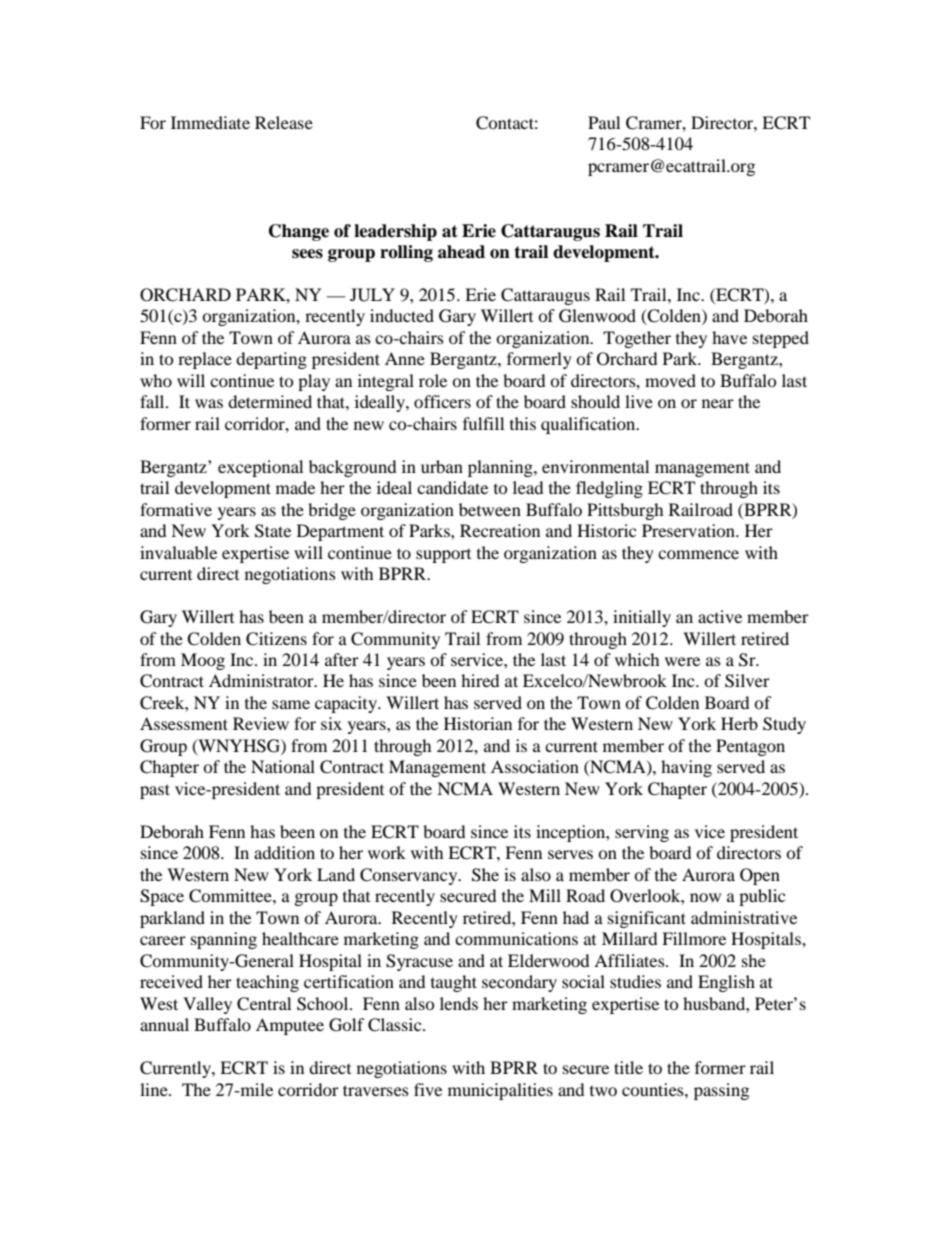  What do you see at coordinates (604, 122) in the page?
I see `Paul` at bounding box center [604, 122].
